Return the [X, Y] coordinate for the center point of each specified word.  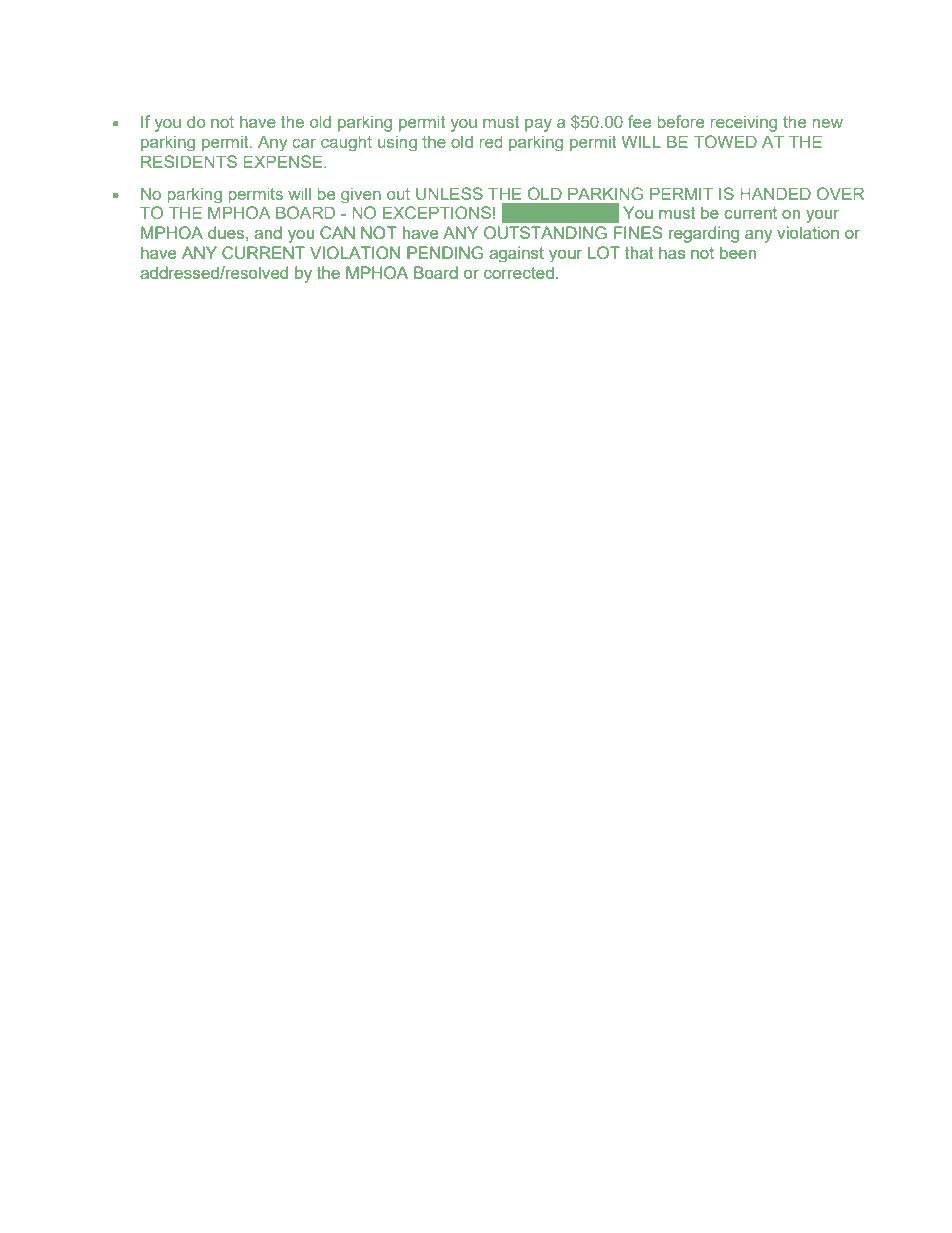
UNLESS [449, 193]
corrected [519, 272]
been [738, 252]
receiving [744, 123]
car [304, 143]
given [361, 195]
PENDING [445, 252]
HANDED [775, 193]
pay [538, 125]
